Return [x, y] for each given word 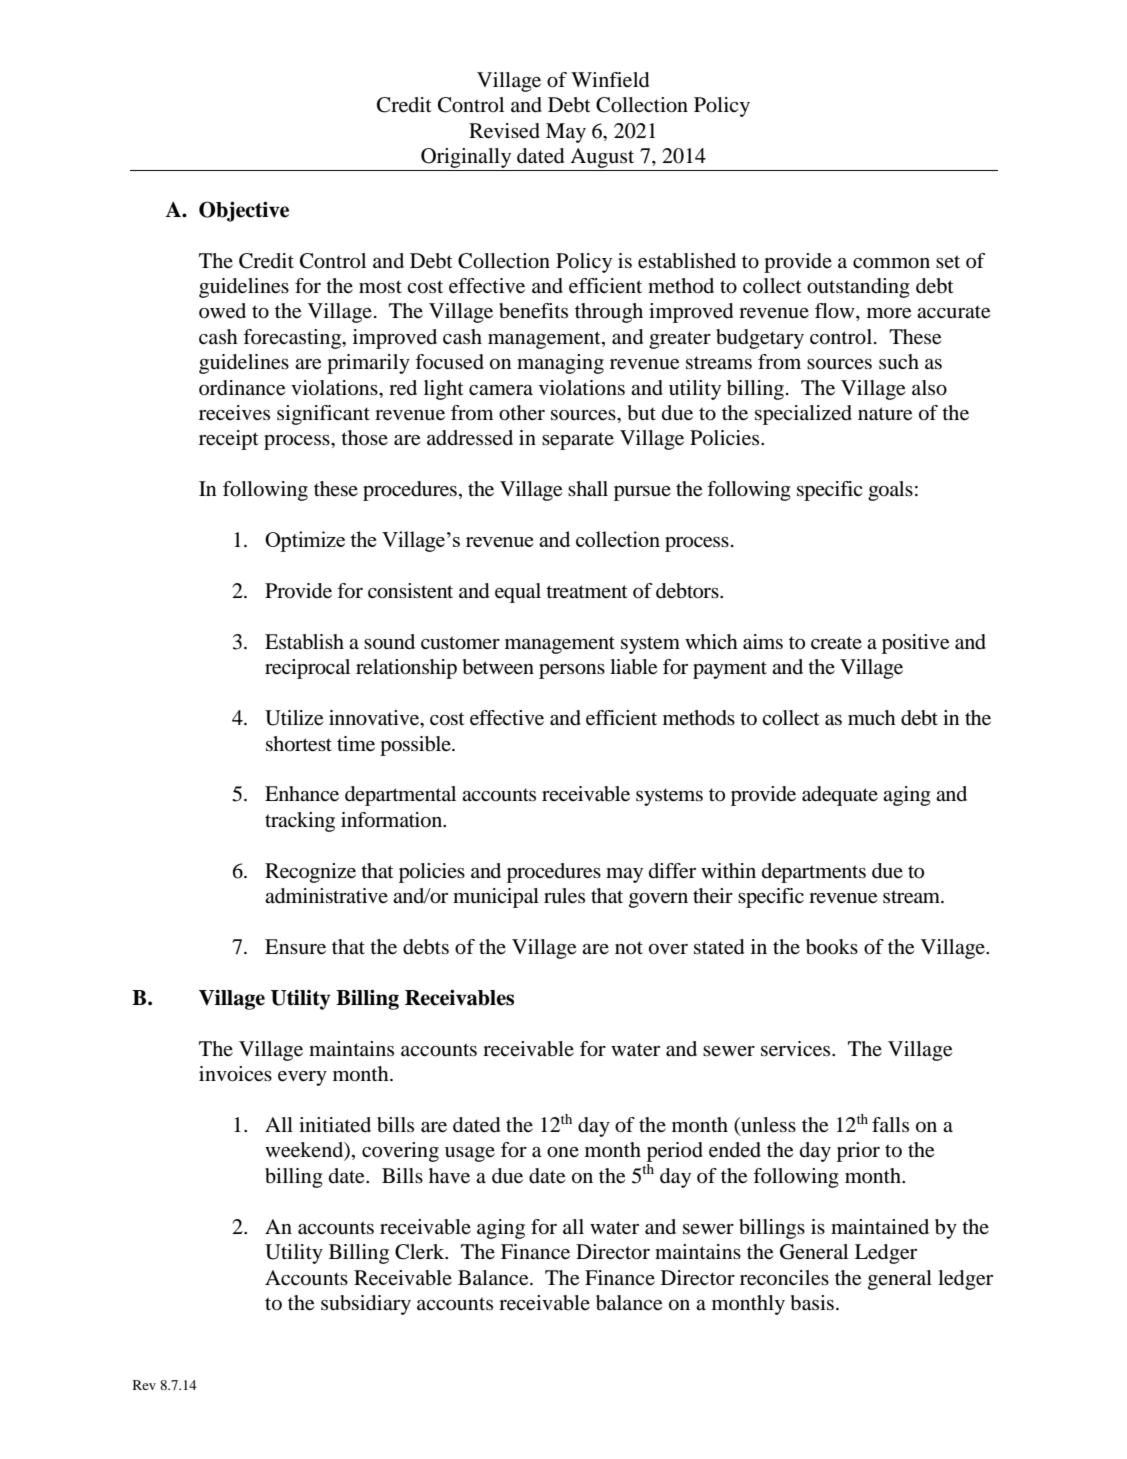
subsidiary [366, 1305]
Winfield [610, 80]
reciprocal [307, 669]
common [891, 263]
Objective [244, 211]
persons [572, 671]
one [563, 1152]
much [872, 718]
